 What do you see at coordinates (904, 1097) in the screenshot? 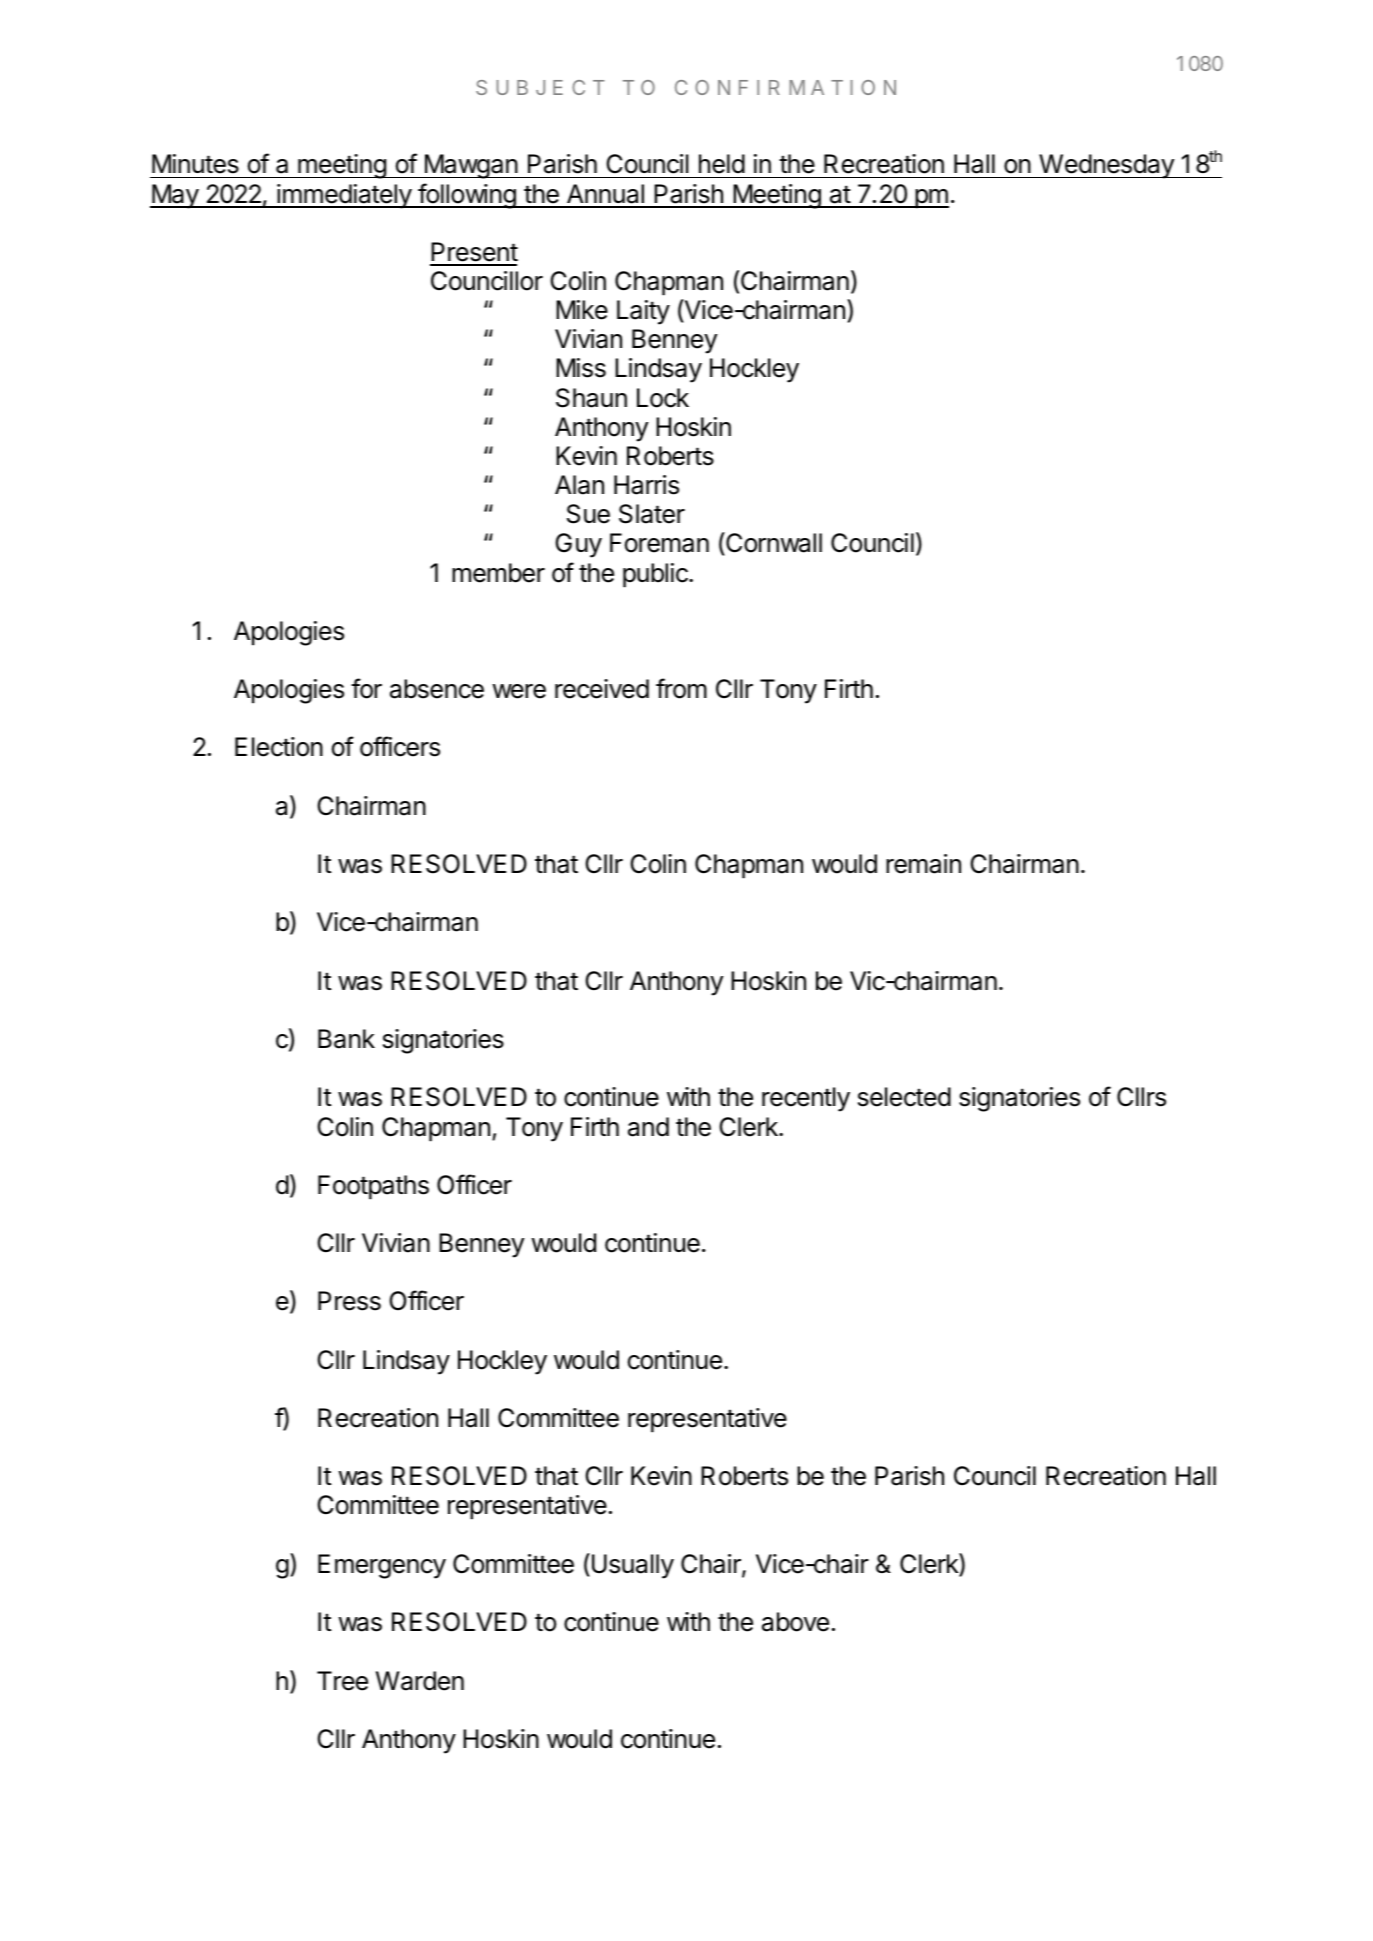
I see `selected` at bounding box center [904, 1097].
